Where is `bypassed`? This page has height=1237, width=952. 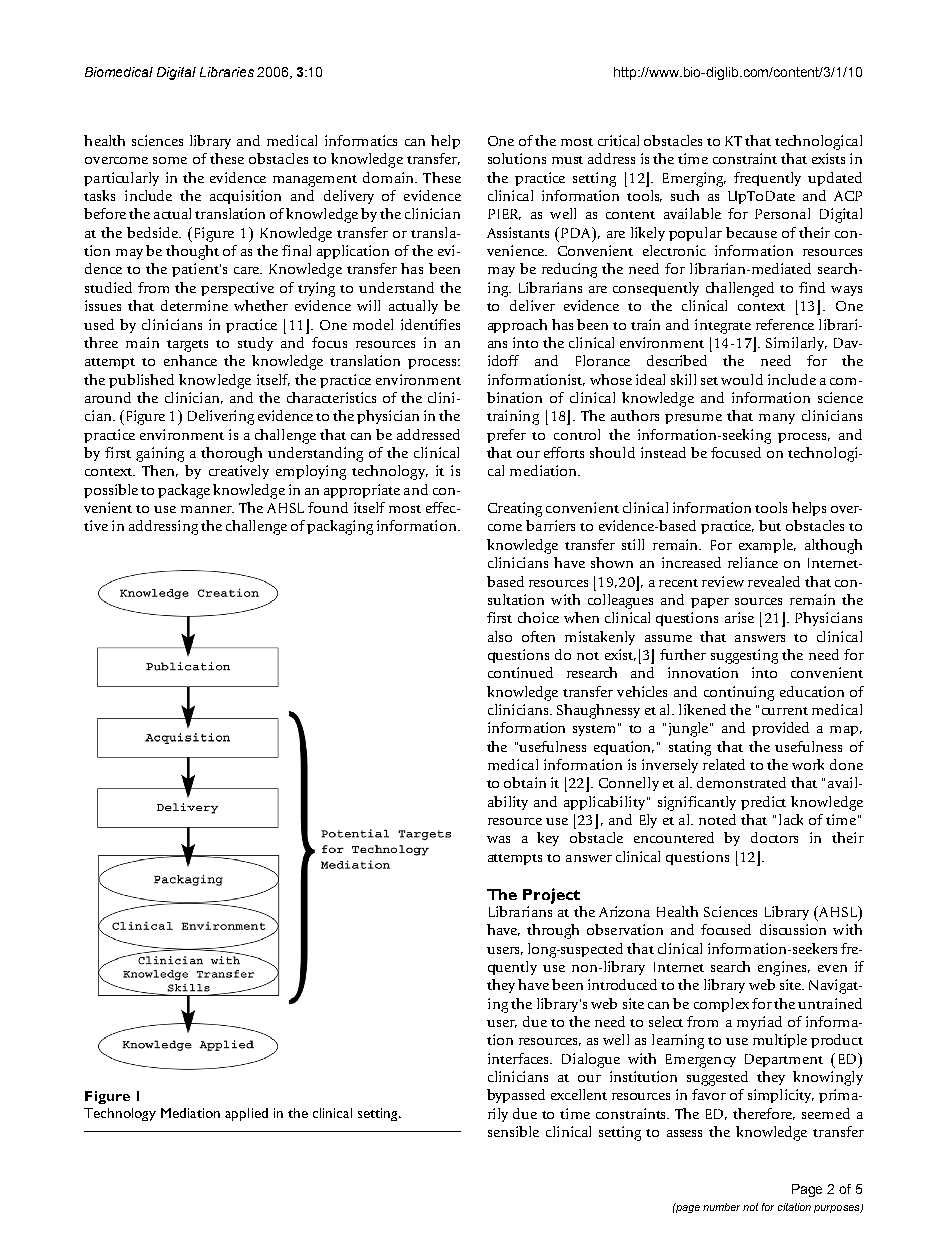 bypassed is located at coordinates (516, 1096).
